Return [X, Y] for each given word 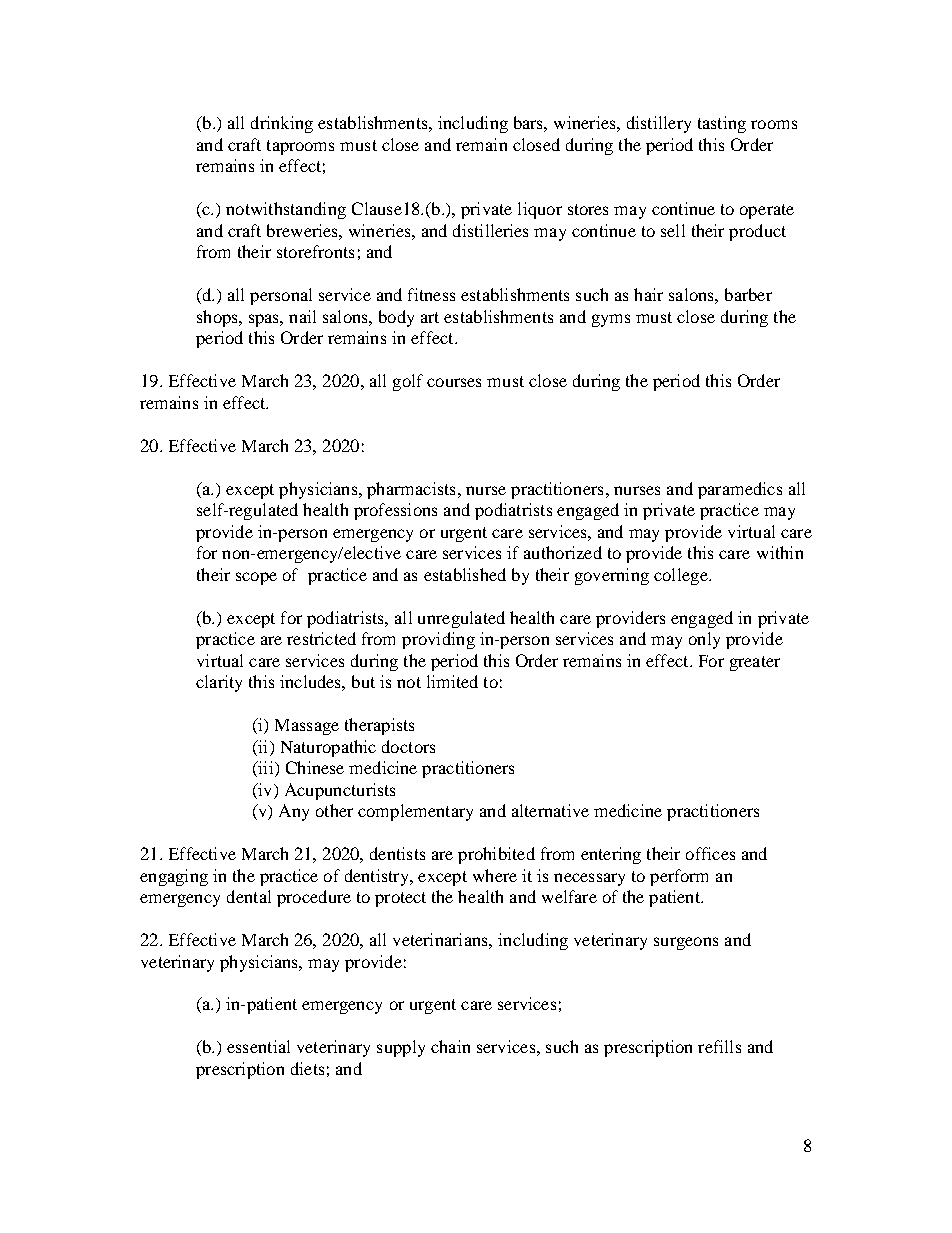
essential [258, 1046]
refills [719, 1046]
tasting [722, 124]
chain [450, 1046]
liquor [540, 210]
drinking [282, 124]
